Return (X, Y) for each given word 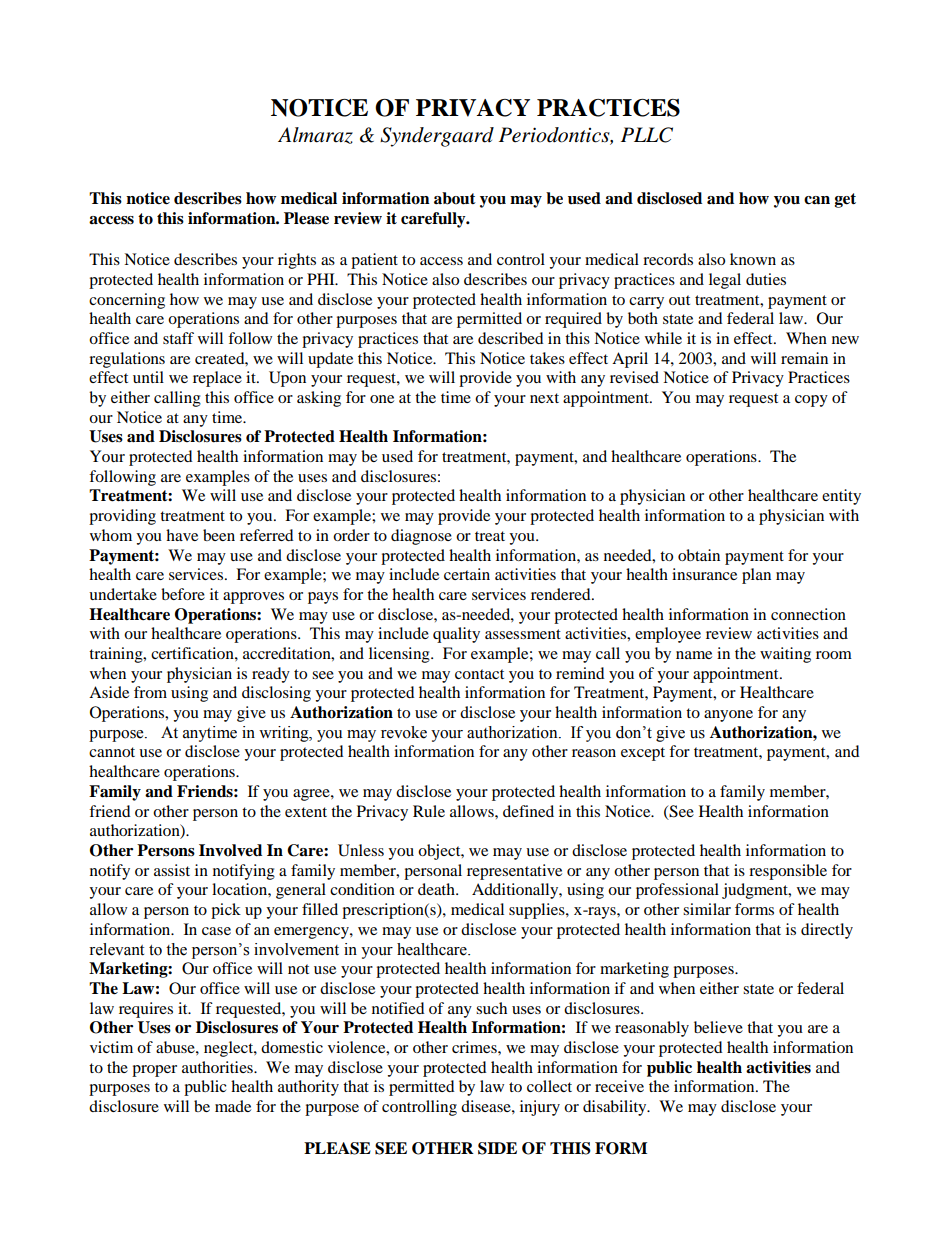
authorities (218, 1067)
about (455, 198)
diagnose (421, 537)
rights (297, 261)
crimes (475, 1047)
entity (841, 497)
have (182, 535)
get (845, 200)
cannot (112, 752)
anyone (728, 716)
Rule (429, 811)
